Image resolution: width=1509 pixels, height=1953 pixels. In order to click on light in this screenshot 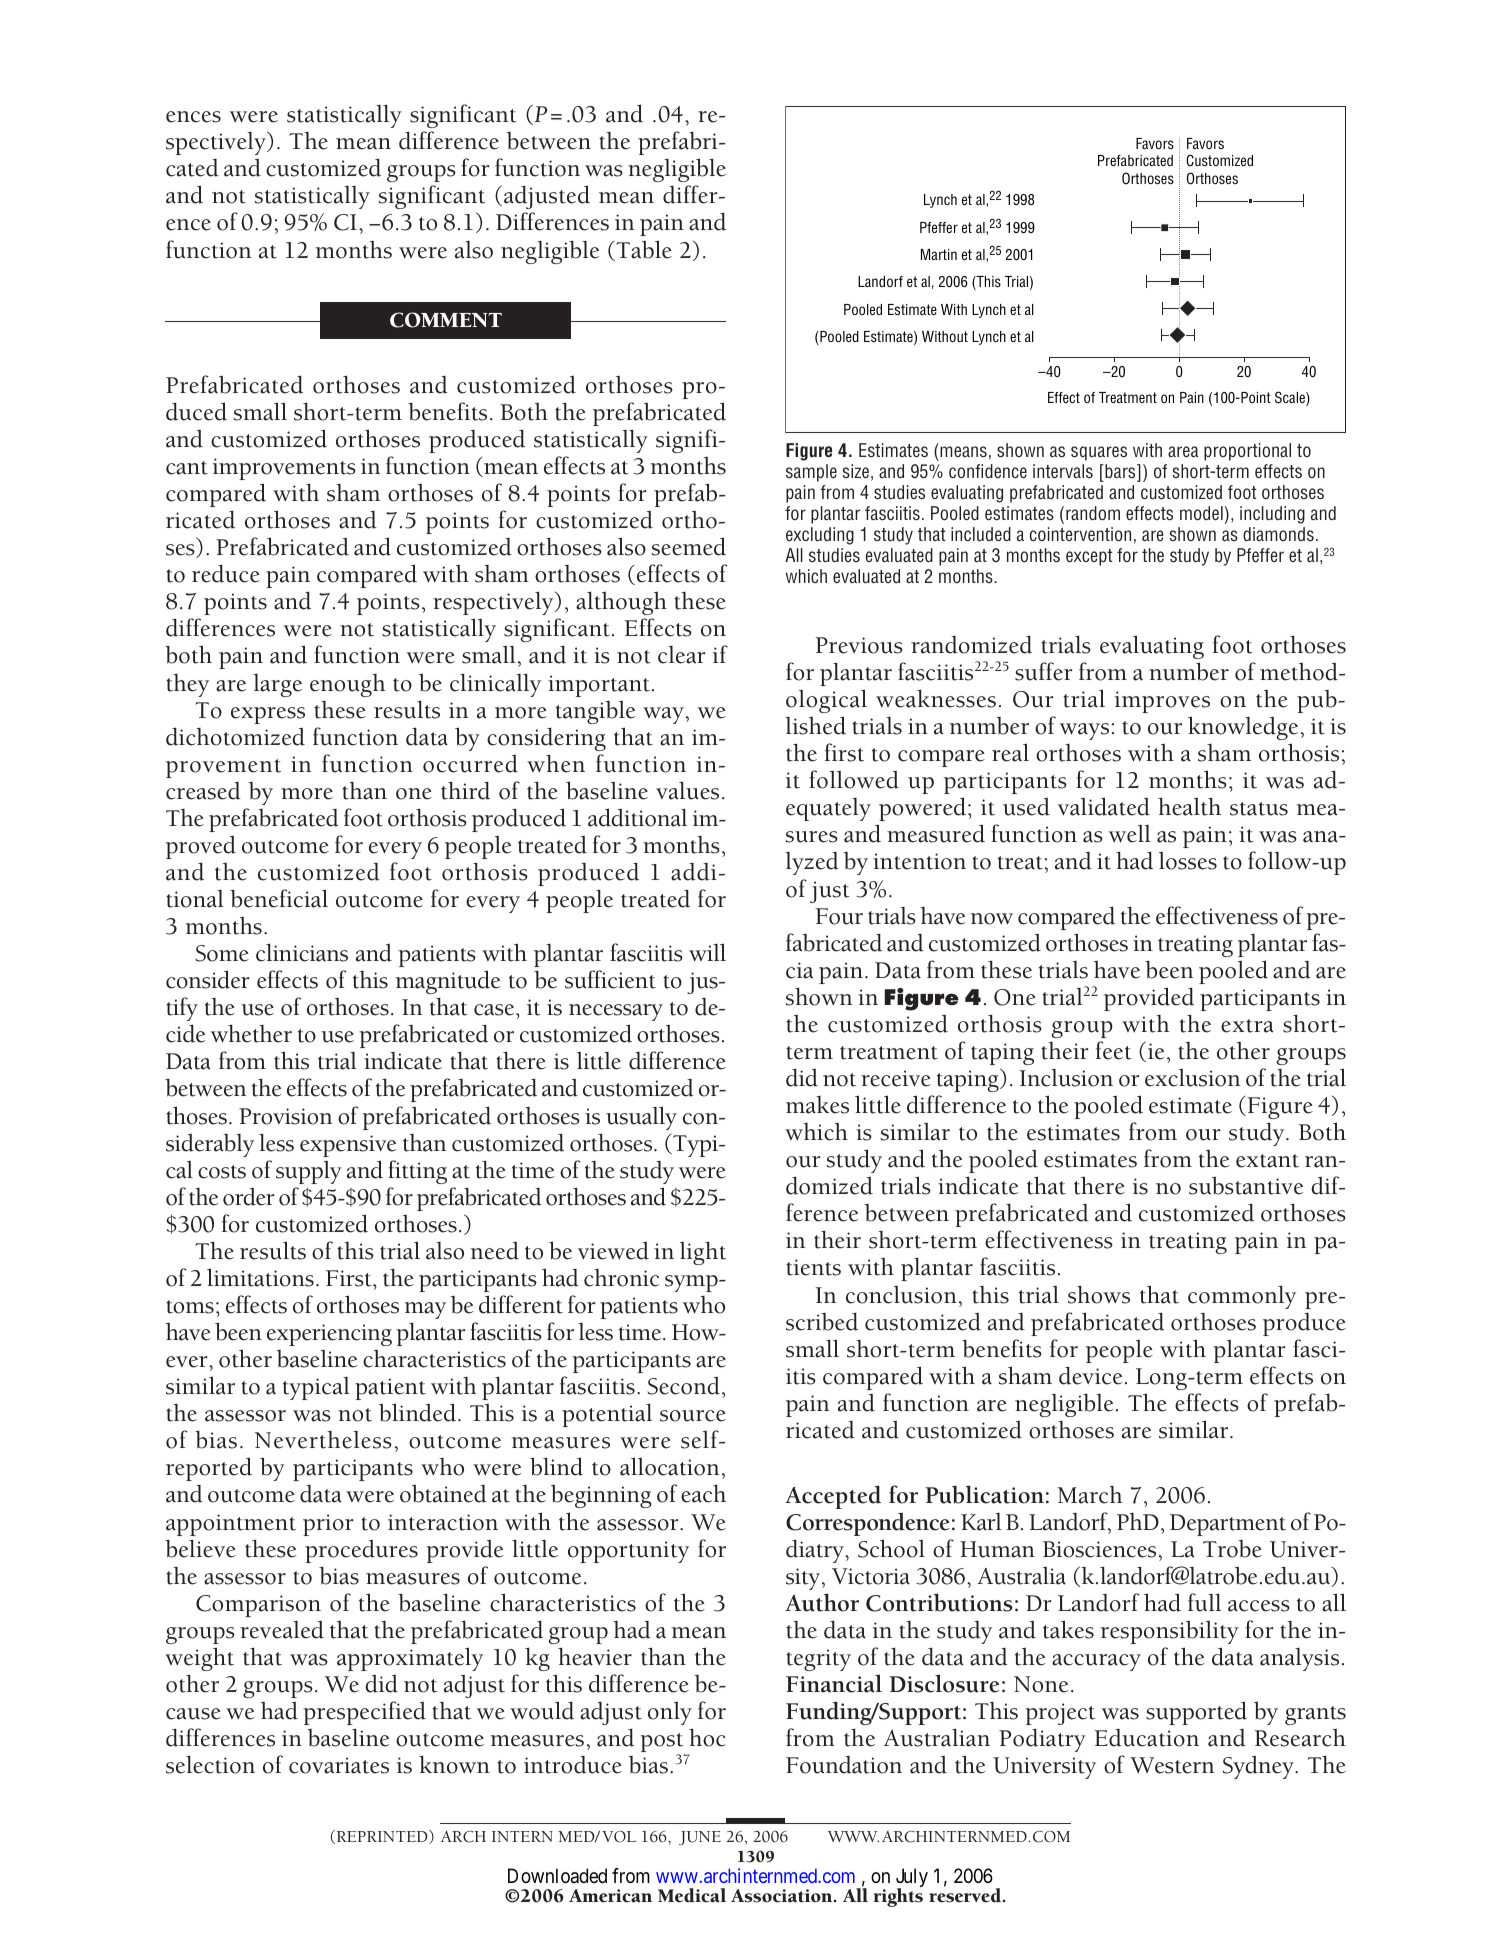, I will do `click(703, 1253)`.
